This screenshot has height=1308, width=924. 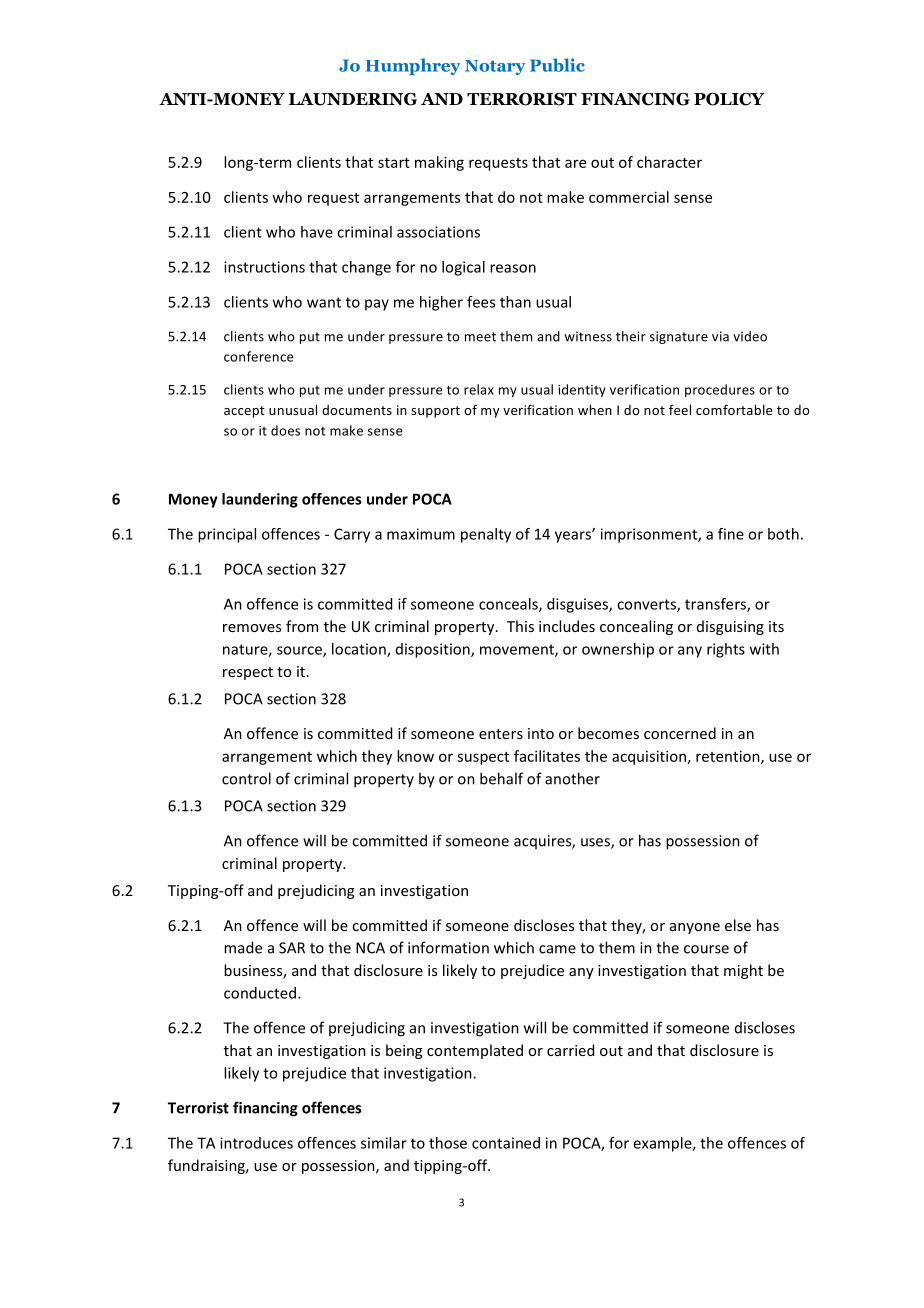 What do you see at coordinates (302, 626) in the screenshot?
I see `from` at bounding box center [302, 626].
